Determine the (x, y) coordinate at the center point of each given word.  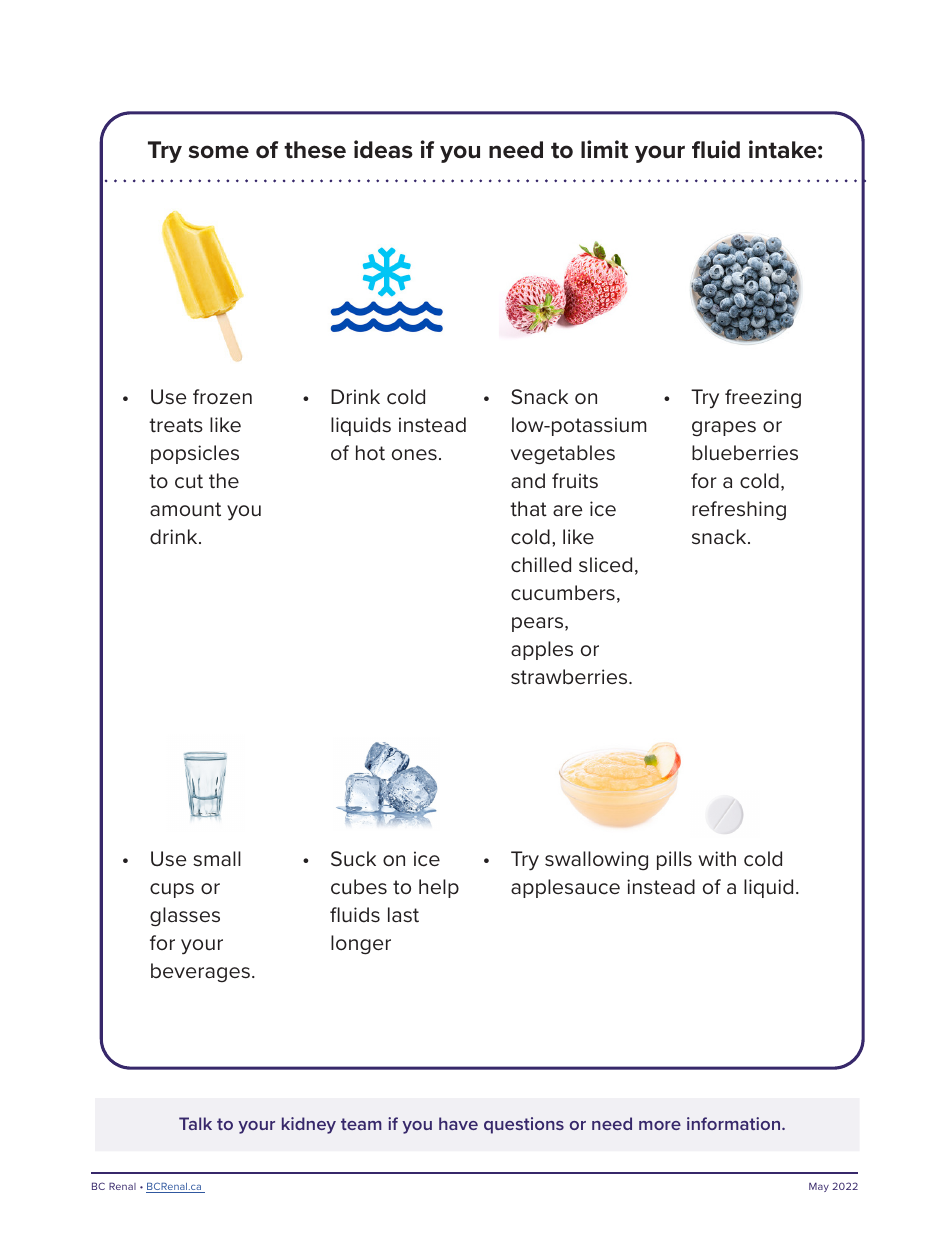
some (219, 152)
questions (524, 1125)
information (735, 1123)
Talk (195, 1123)
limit (604, 149)
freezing (763, 398)
